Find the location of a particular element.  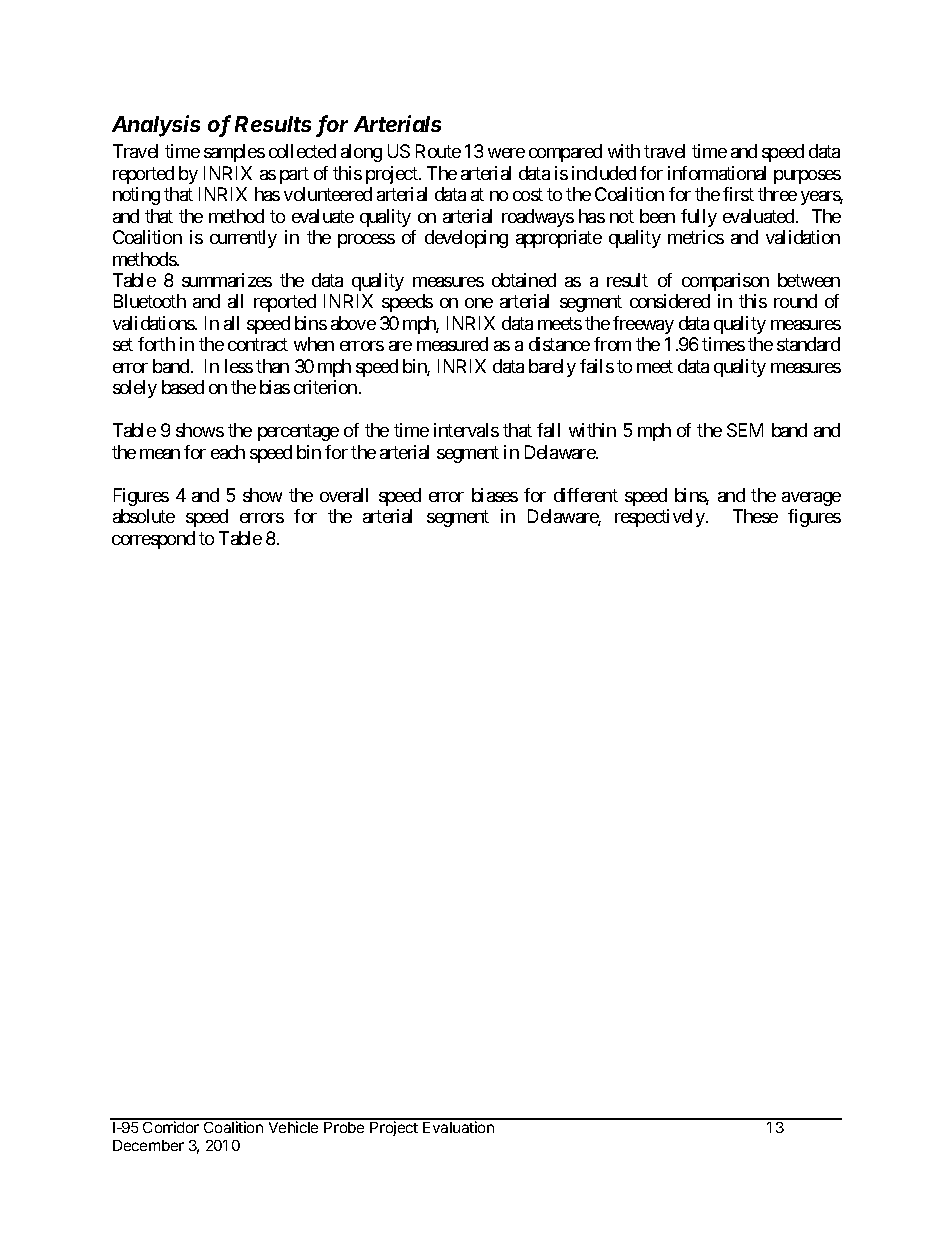

different is located at coordinates (586, 495).
